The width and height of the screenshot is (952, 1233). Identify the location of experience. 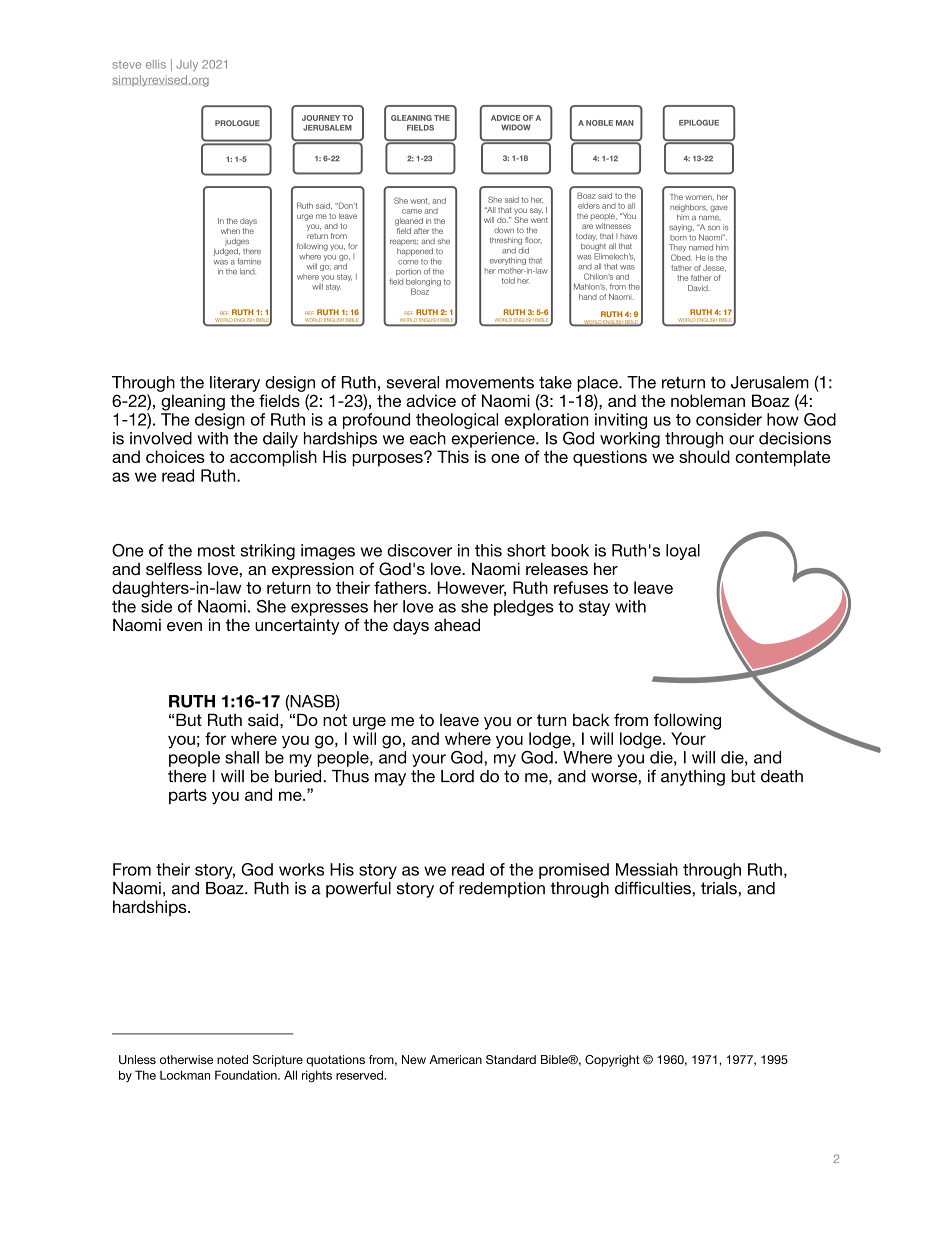
(494, 440).
